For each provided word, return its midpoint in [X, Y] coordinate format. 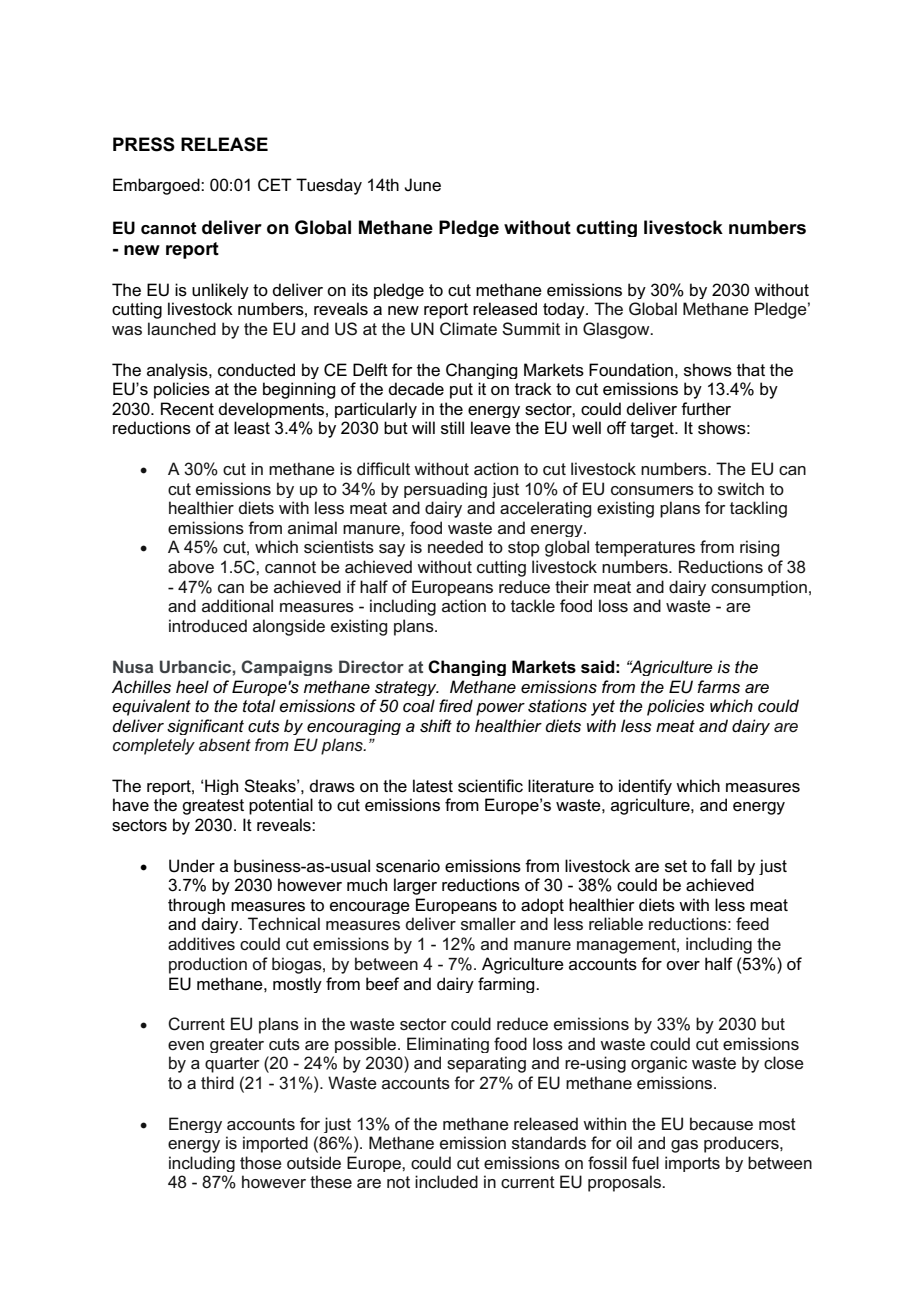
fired [456, 705]
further [706, 409]
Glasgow [617, 330]
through [196, 906]
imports [692, 1164]
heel [192, 687]
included [446, 1181]
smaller [488, 924]
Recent [187, 408]
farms [718, 687]
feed [752, 924]
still [452, 428]
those [261, 1162]
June [422, 184]
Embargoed [157, 186]
